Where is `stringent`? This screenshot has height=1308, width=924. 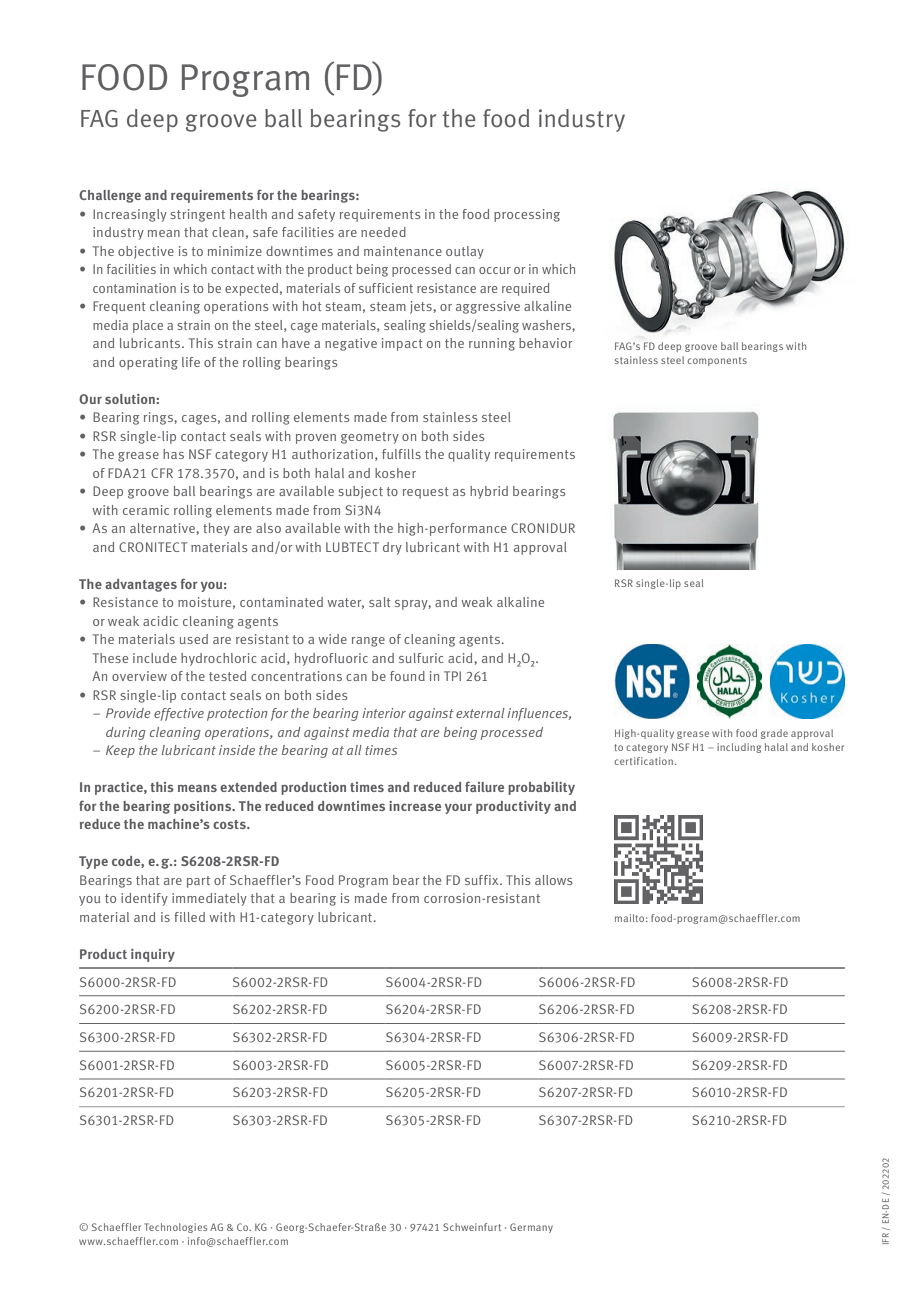
stringent is located at coordinates (197, 215).
